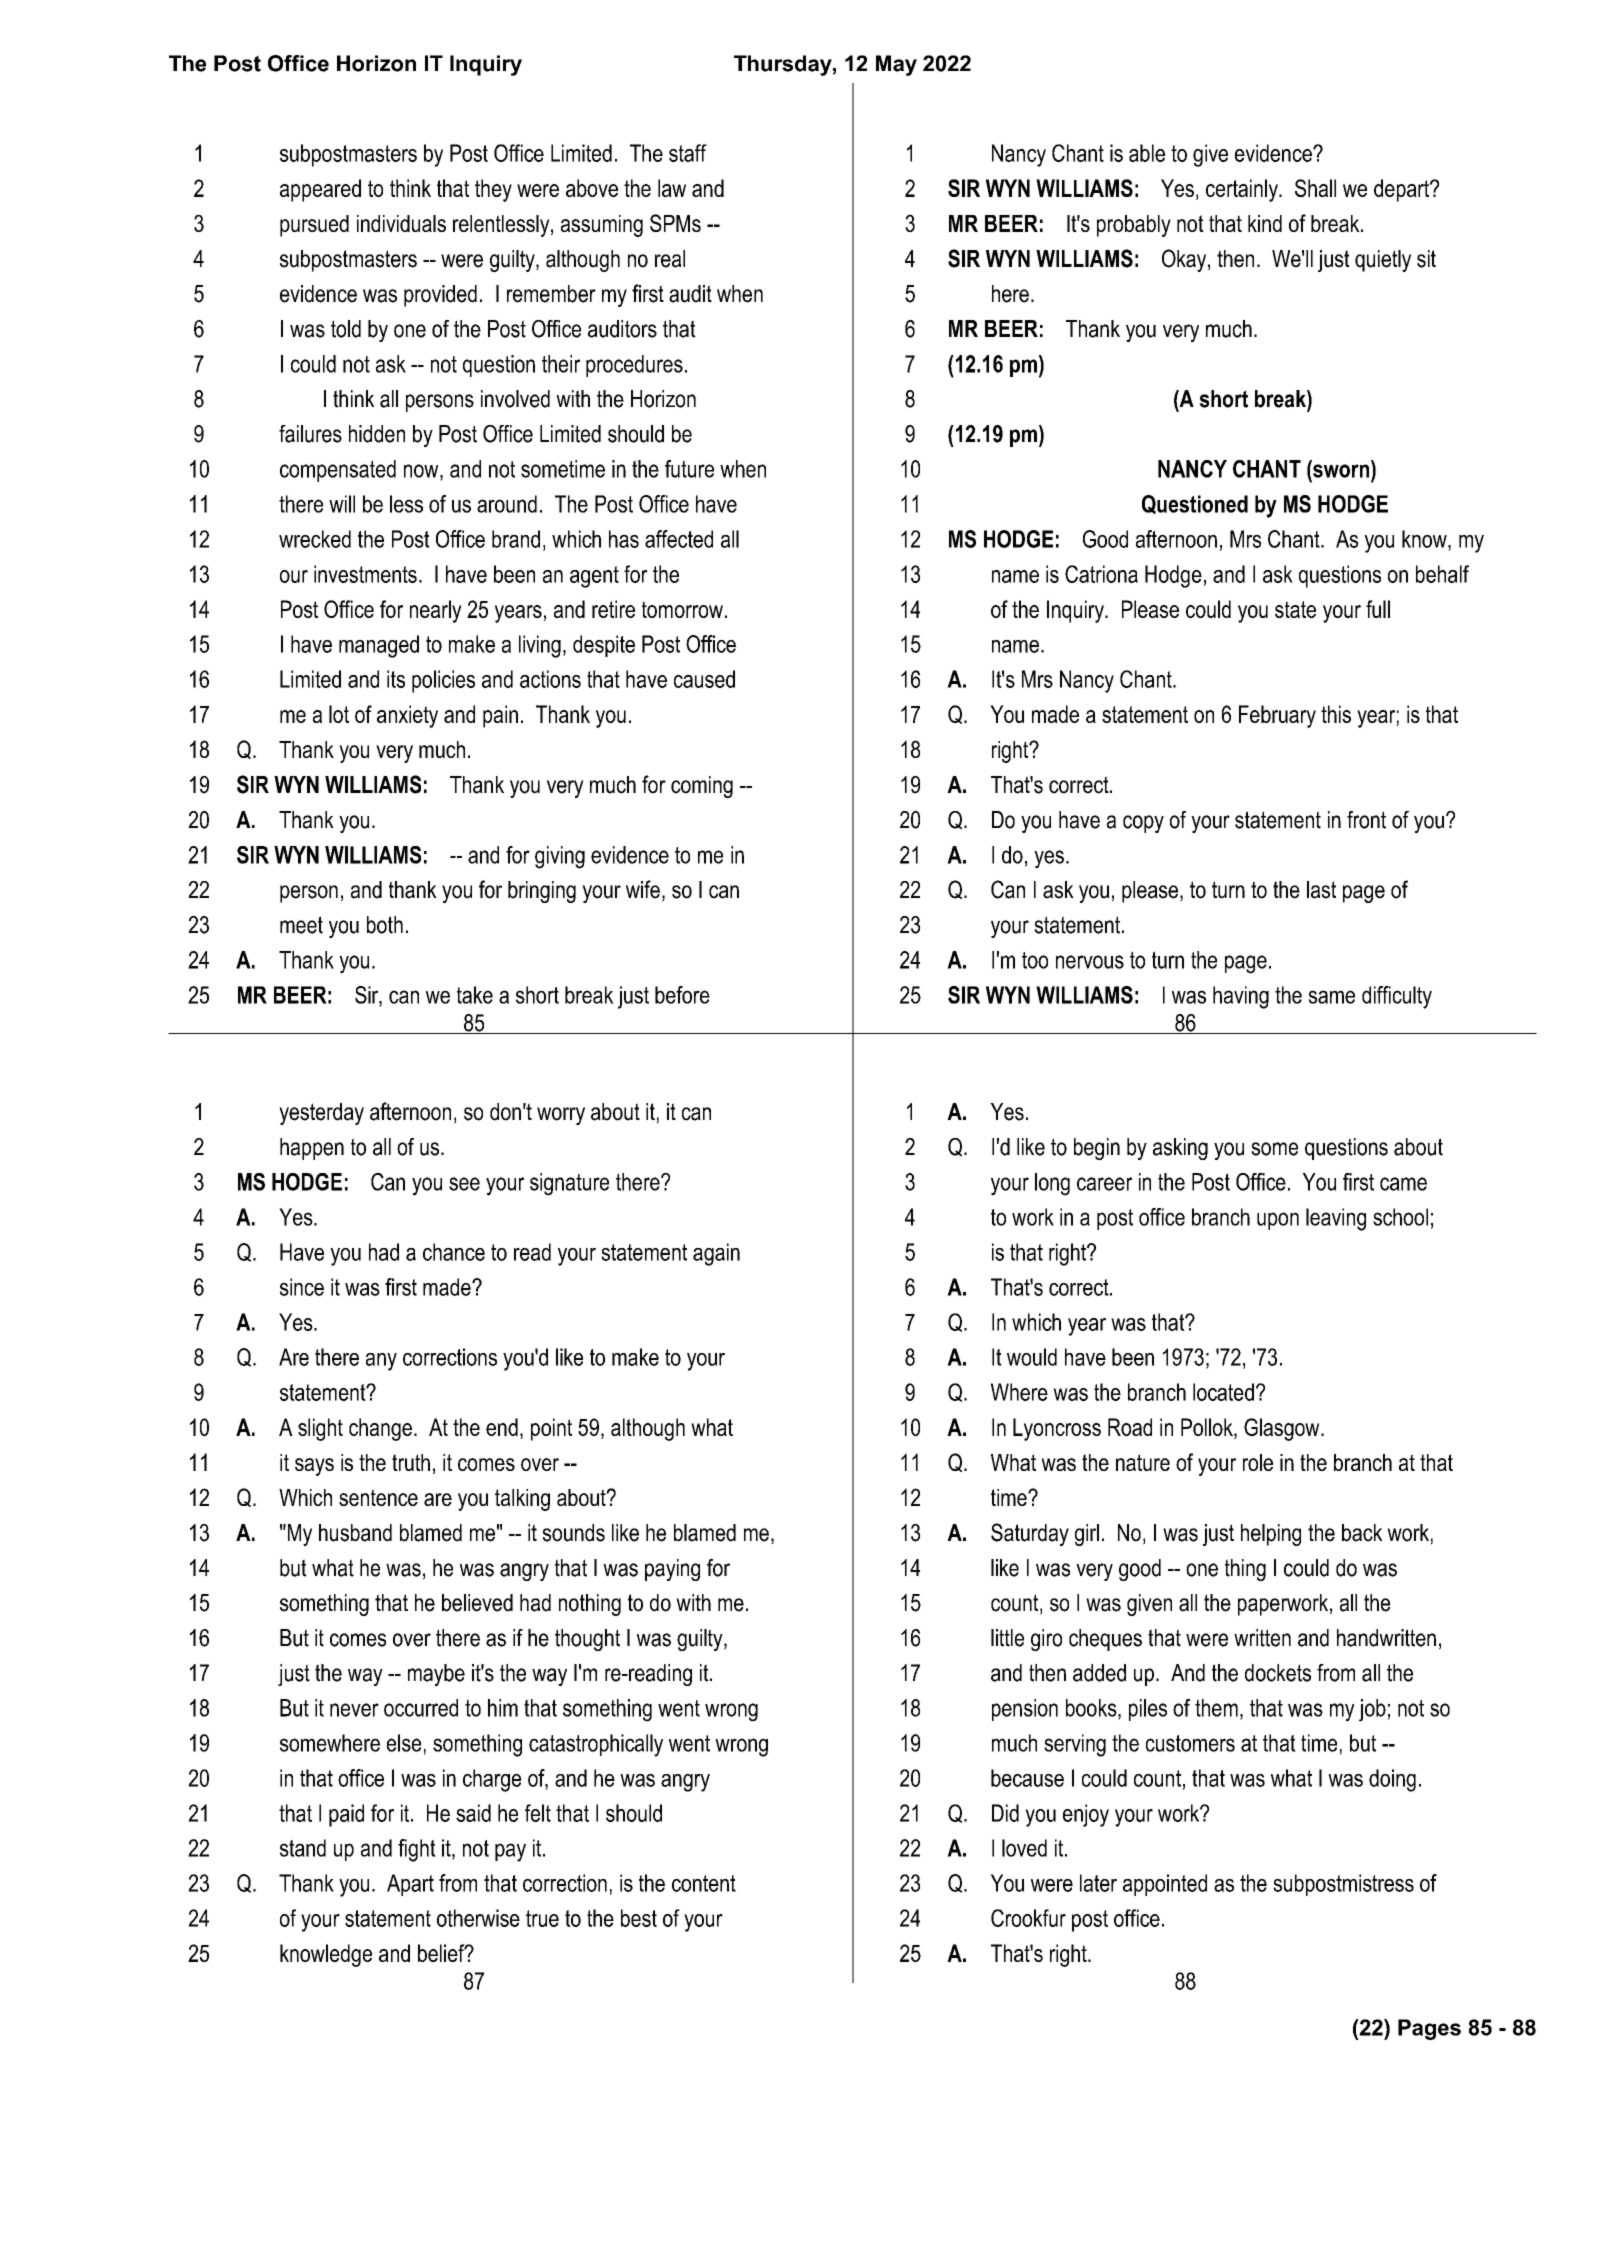 The image size is (1598, 2260). I want to click on upon, so click(1278, 1221).
